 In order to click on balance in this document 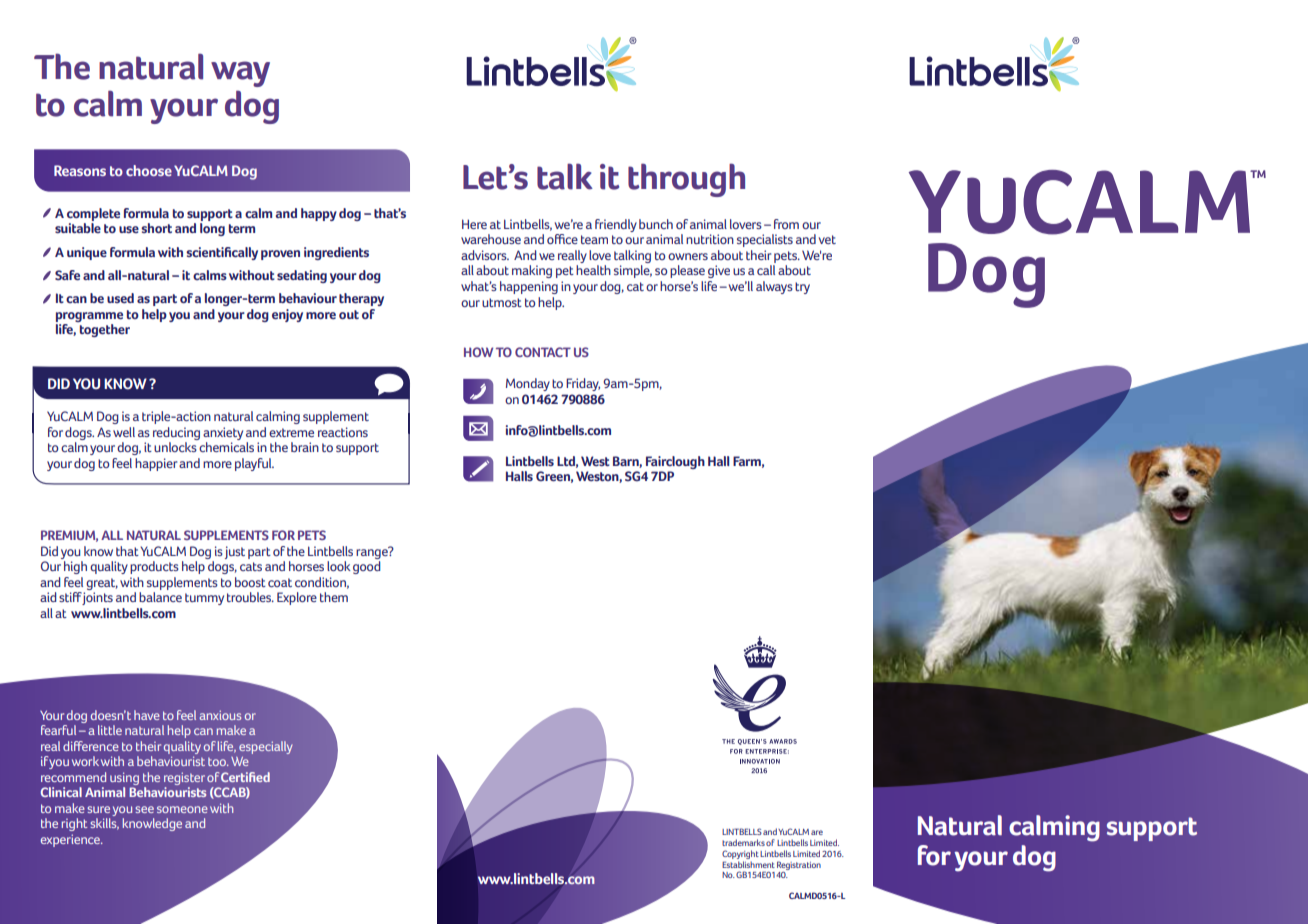, I will do `click(160, 597)`.
